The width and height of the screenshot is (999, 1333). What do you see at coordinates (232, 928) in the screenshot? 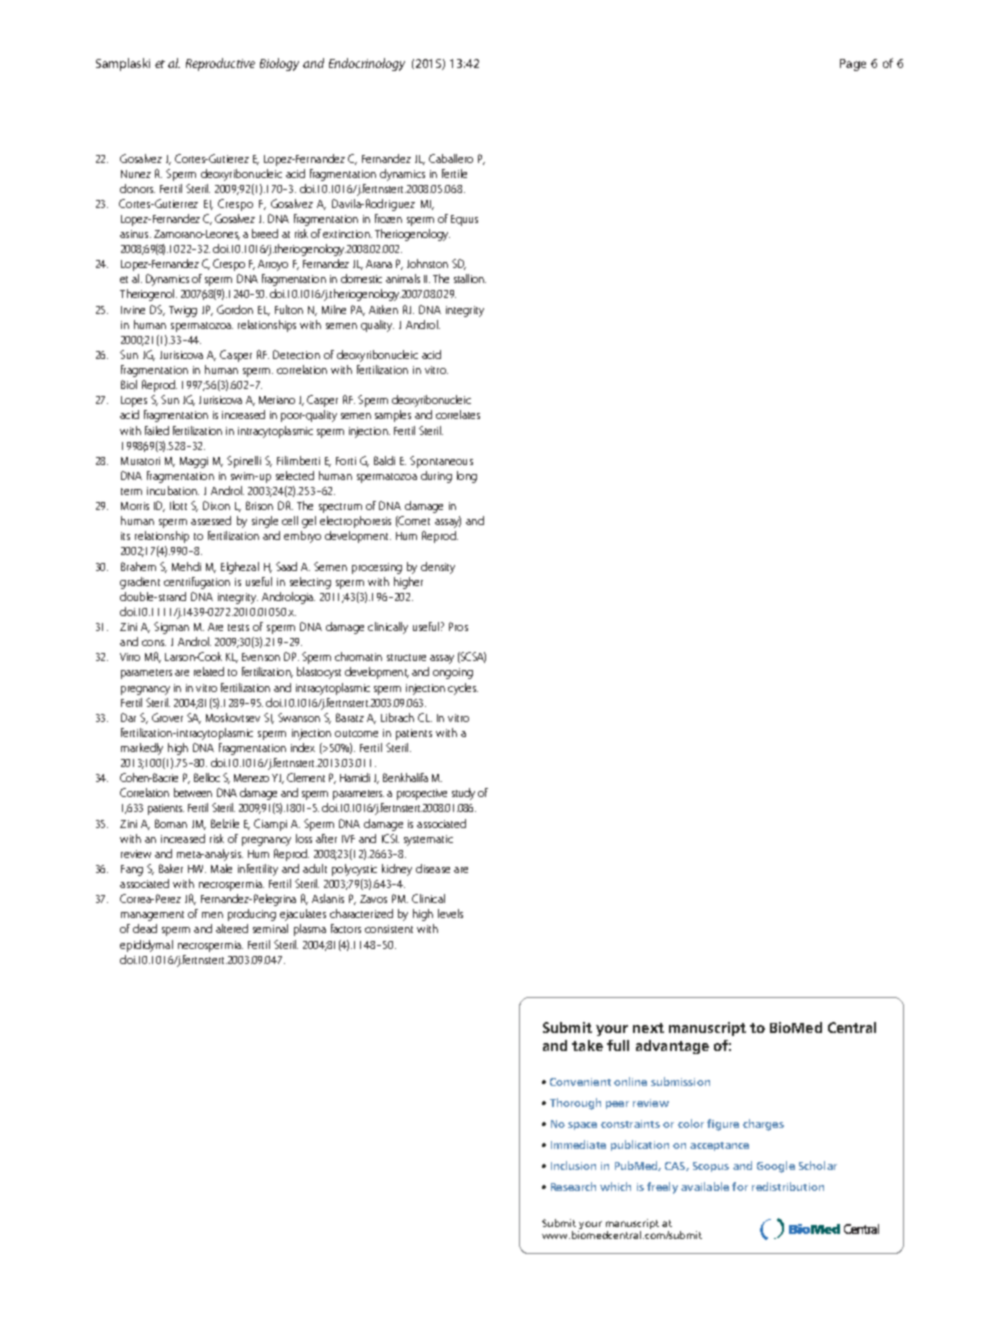
I see `altered` at bounding box center [232, 928].
